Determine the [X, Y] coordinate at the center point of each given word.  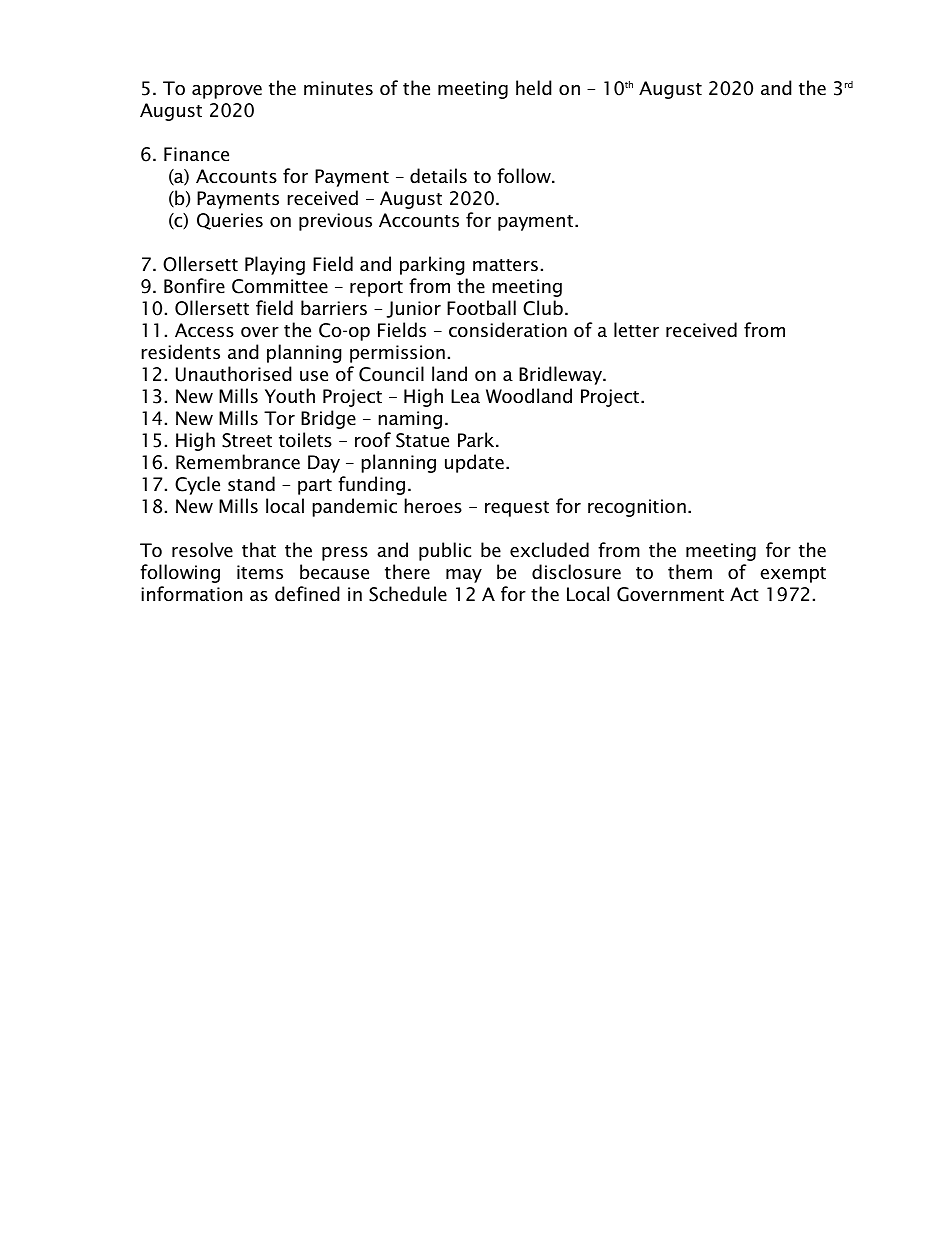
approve [227, 92]
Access [204, 330]
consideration [508, 330]
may [464, 576]
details [438, 176]
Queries [230, 221]
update [474, 463]
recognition [637, 508]
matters [505, 265]
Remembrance [238, 462]
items [260, 572]
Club [543, 308]
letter [636, 330]
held [534, 88]
